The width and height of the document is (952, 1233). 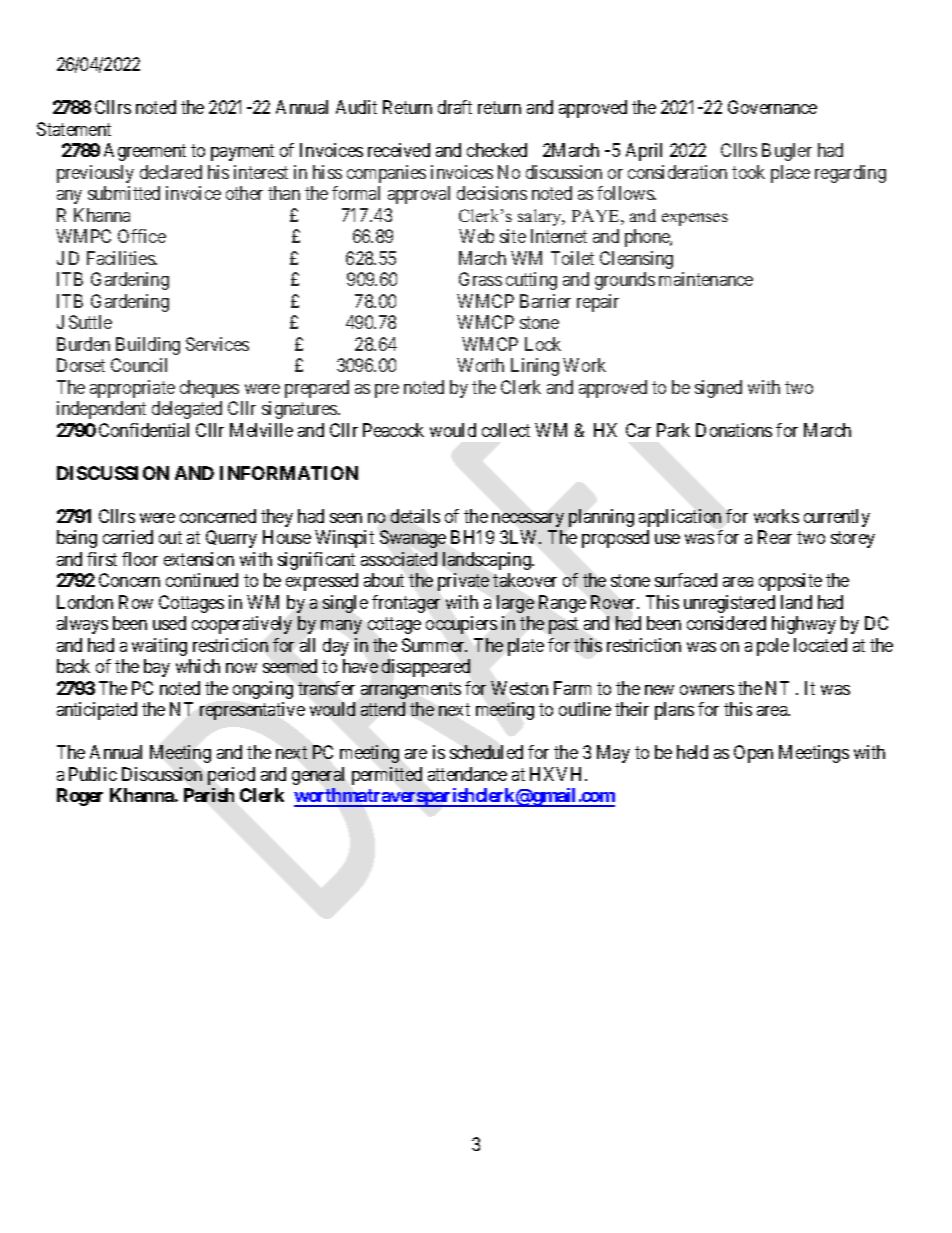 What do you see at coordinates (455, 107) in the document?
I see `draft` at bounding box center [455, 107].
